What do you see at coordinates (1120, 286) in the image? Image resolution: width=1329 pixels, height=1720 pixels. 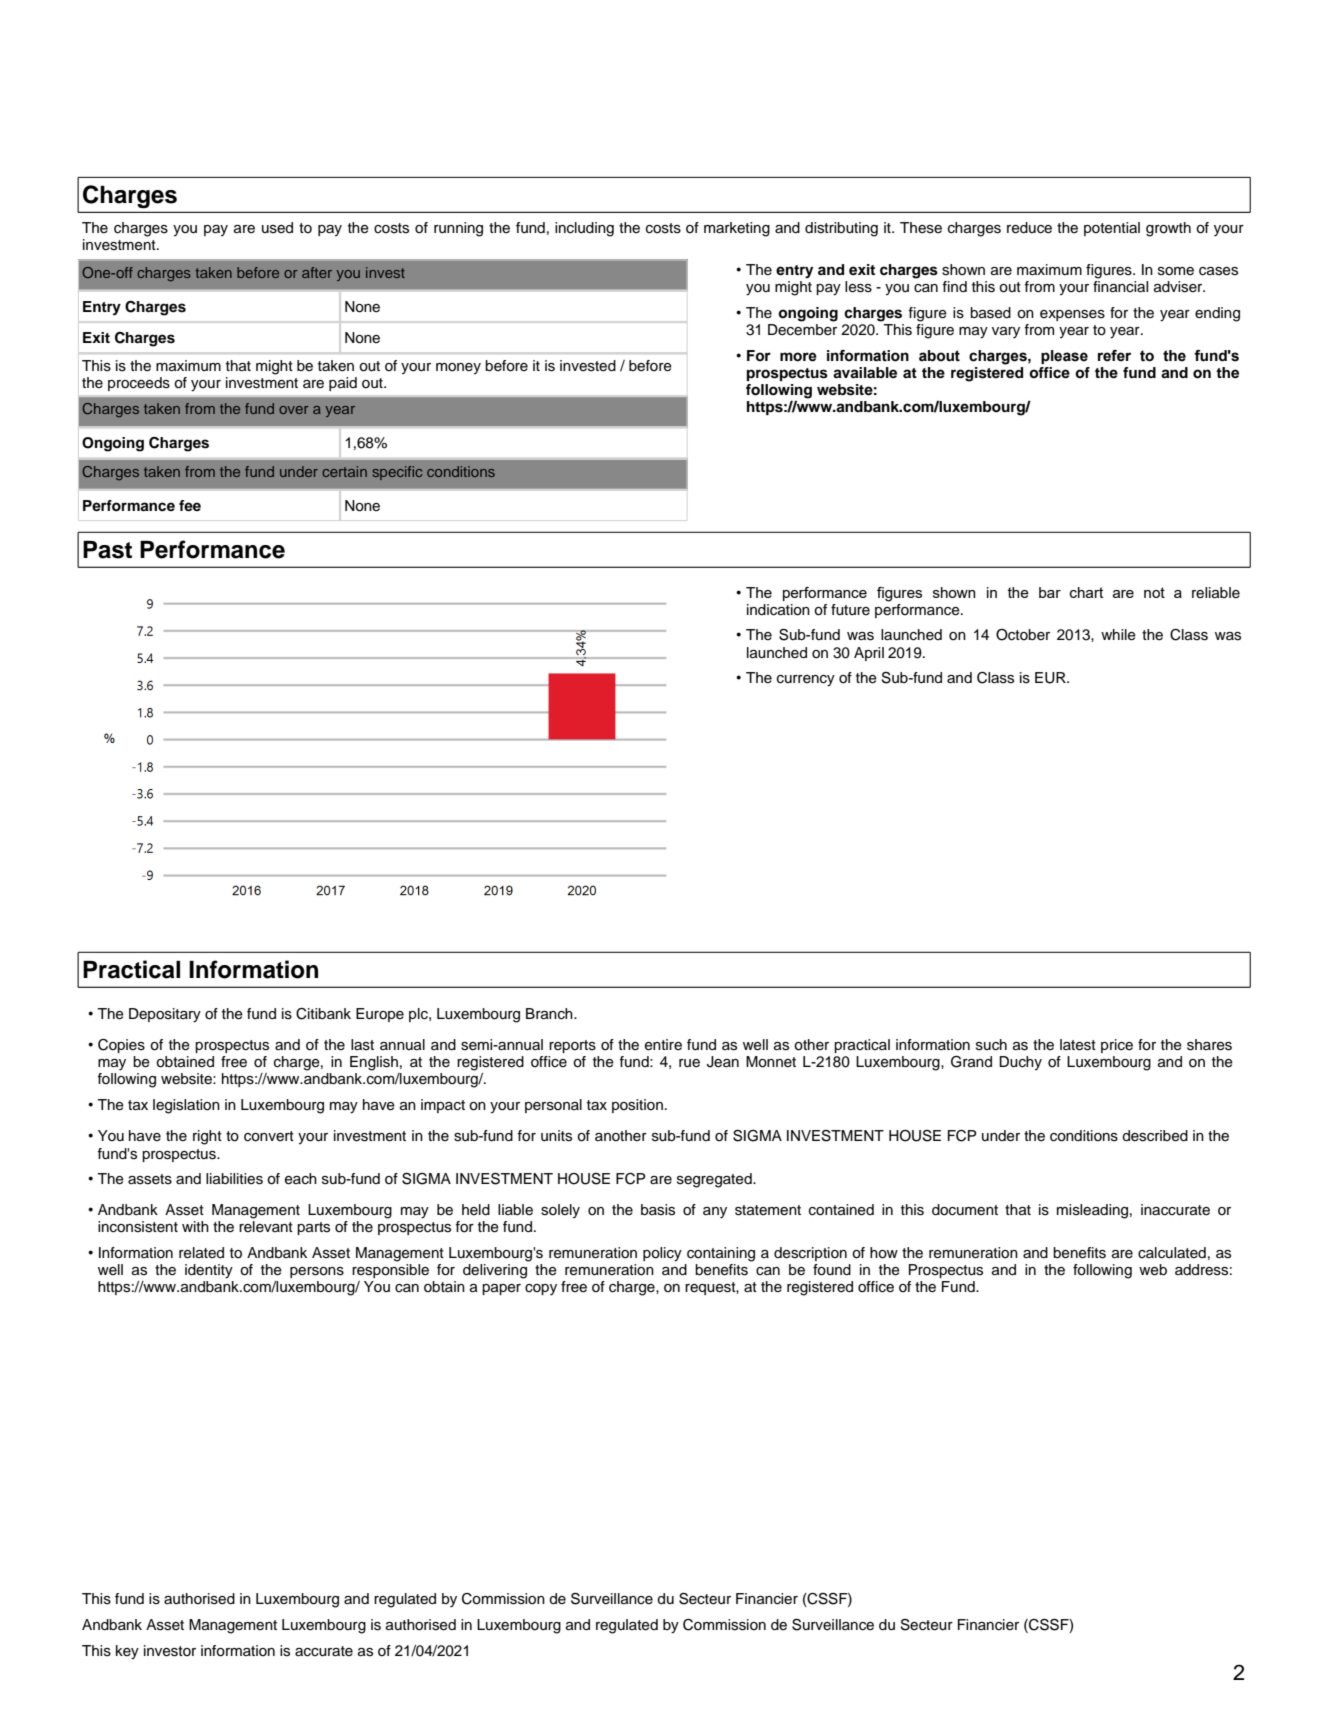 I see `financial` at bounding box center [1120, 286].
